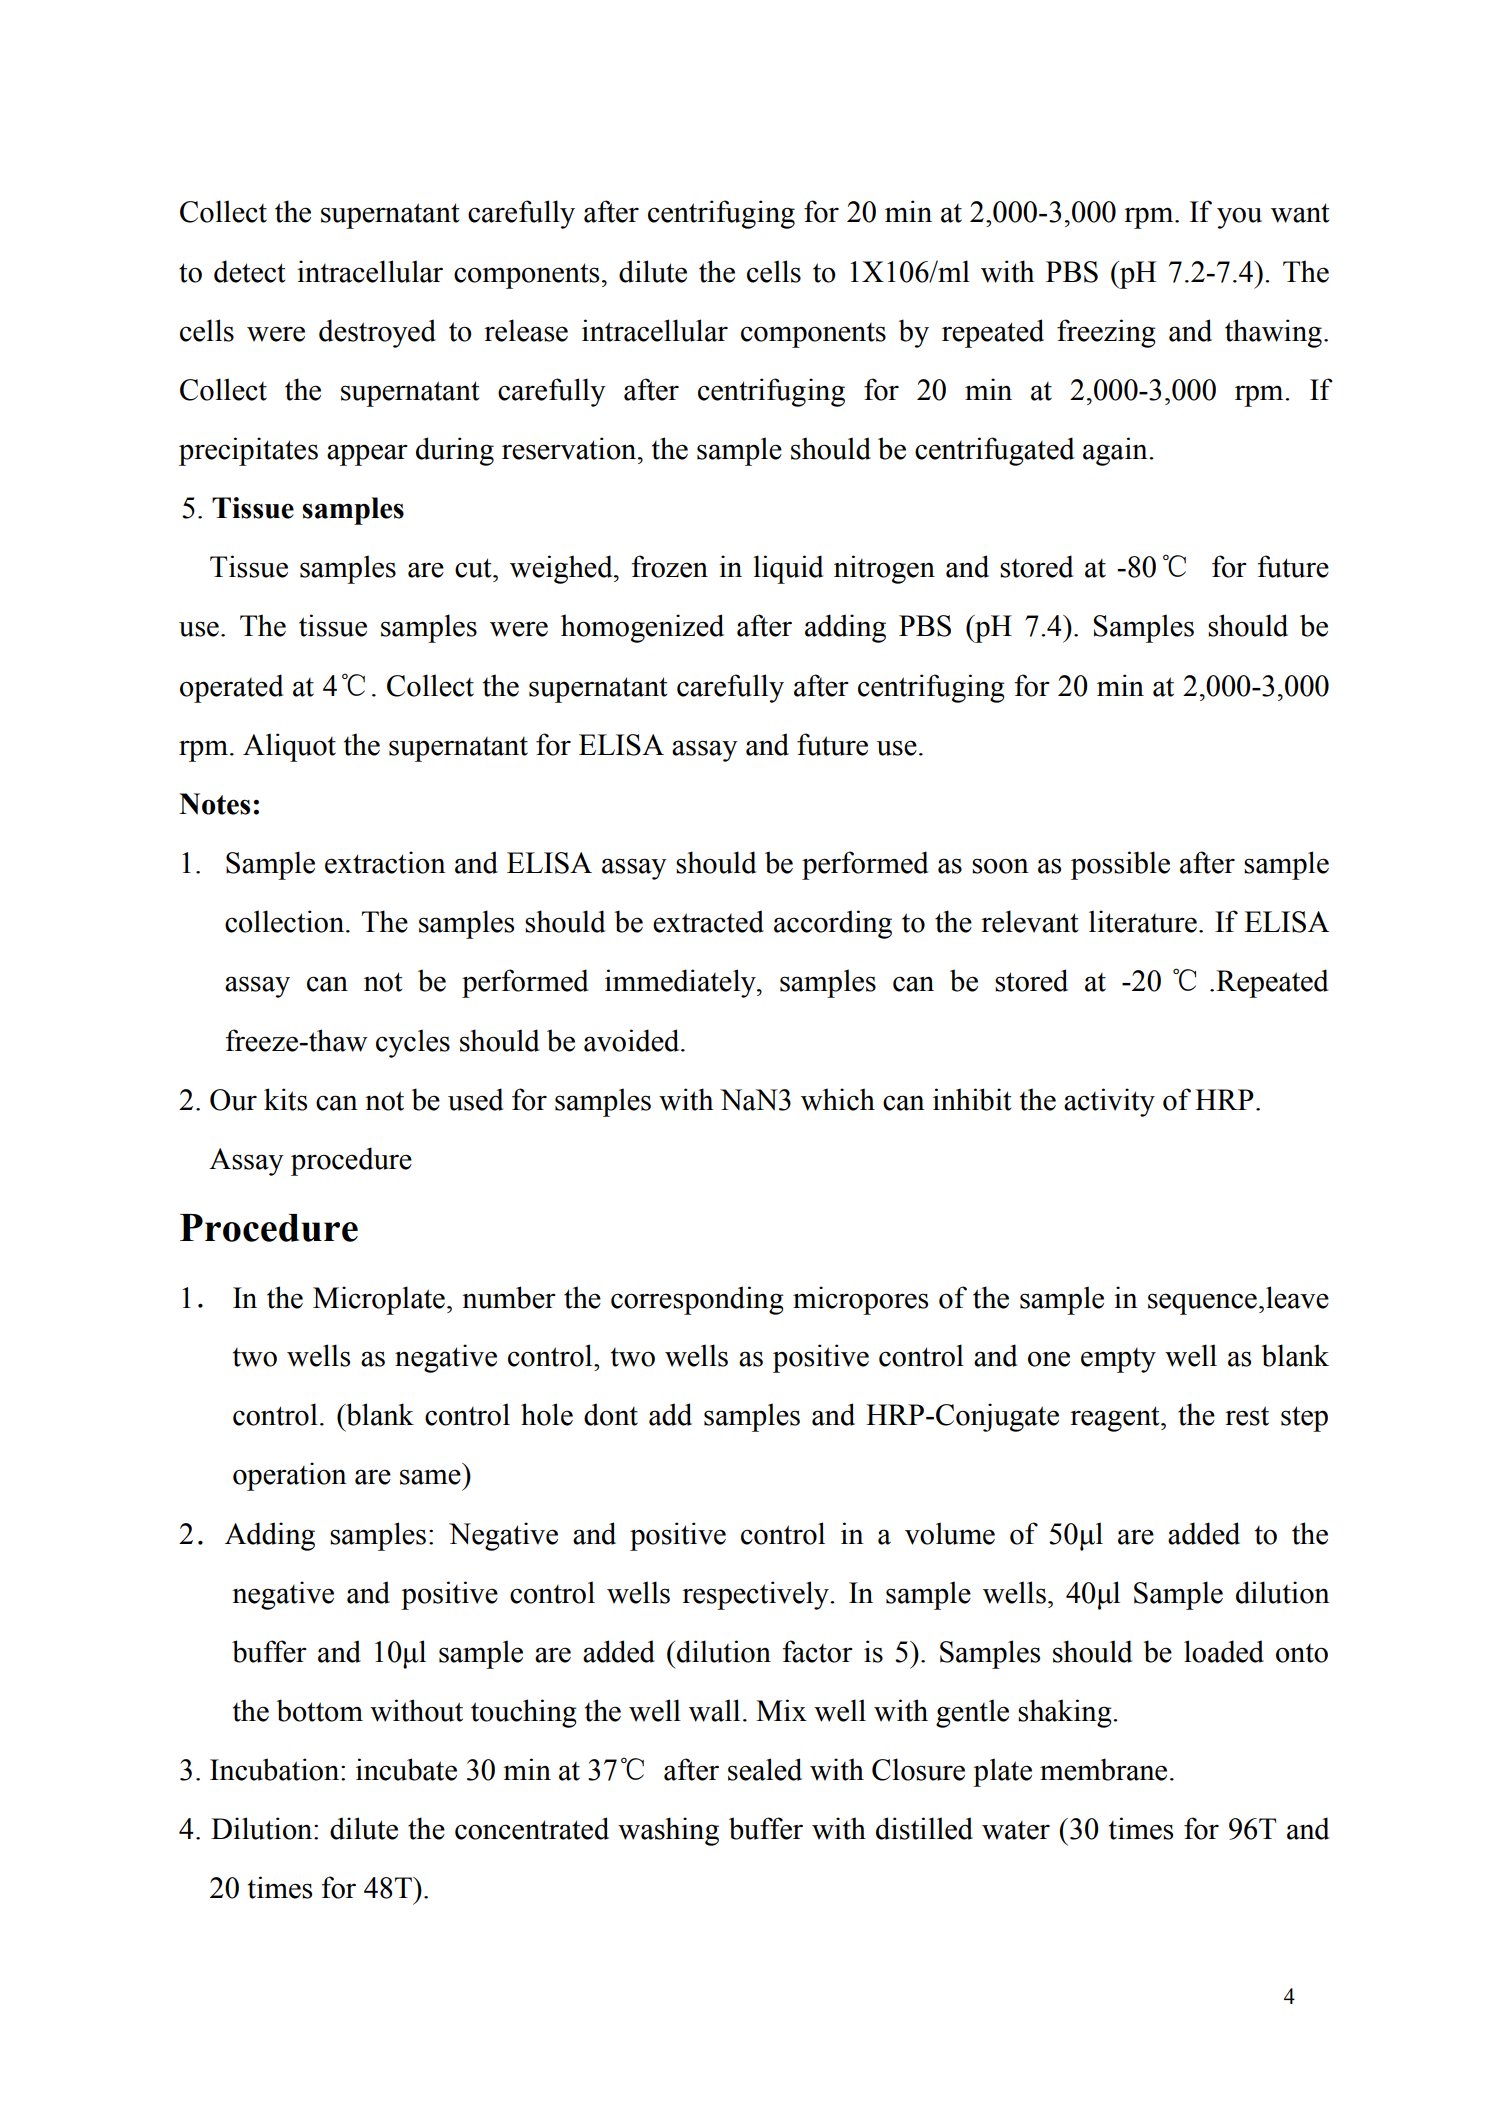 The height and width of the screenshot is (2128, 1505). I want to click on number, so click(509, 1297).
